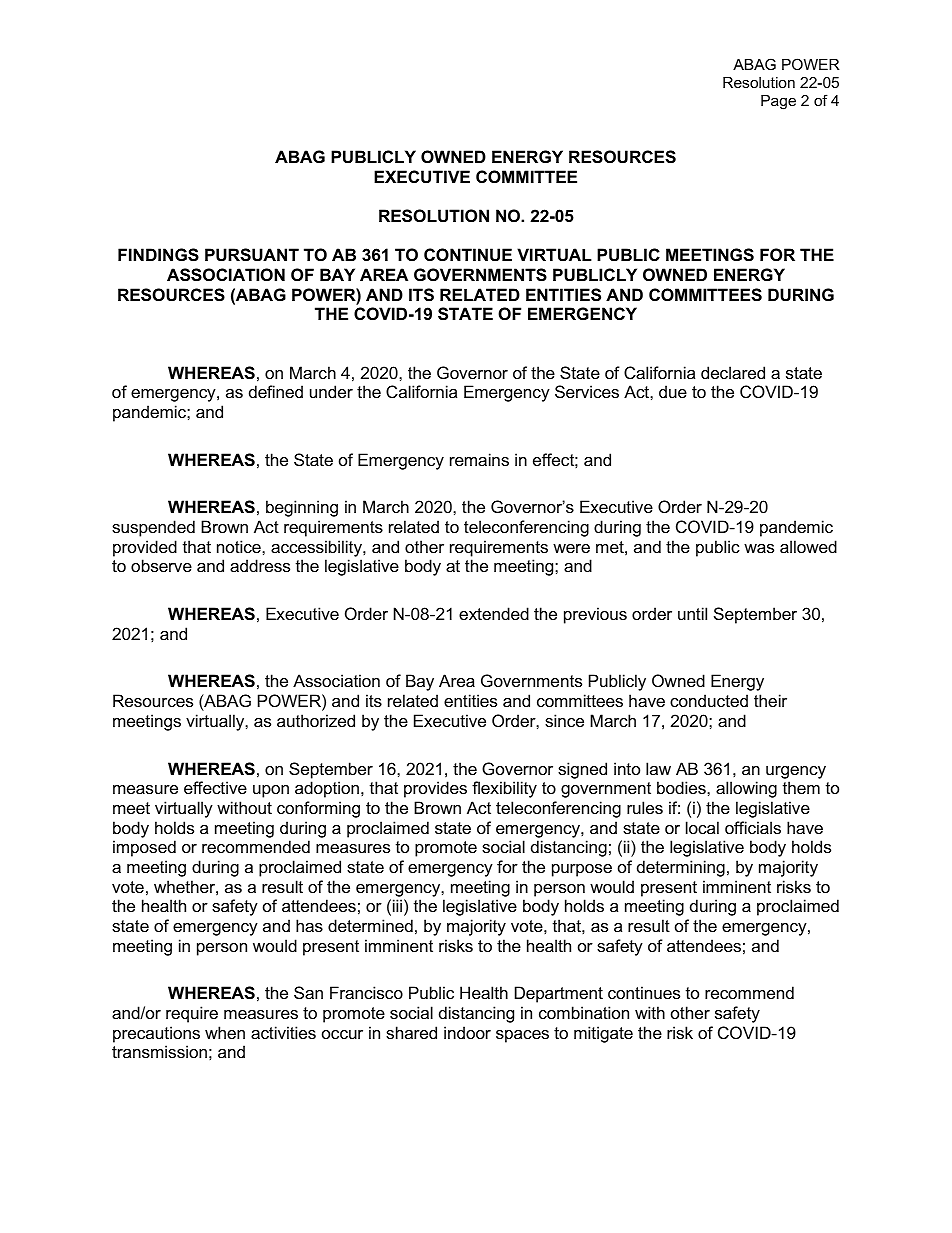 Image resolution: width=952 pixels, height=1233 pixels. Describe the element at coordinates (252, 255) in the image. I see `PURSUANT` at that location.
